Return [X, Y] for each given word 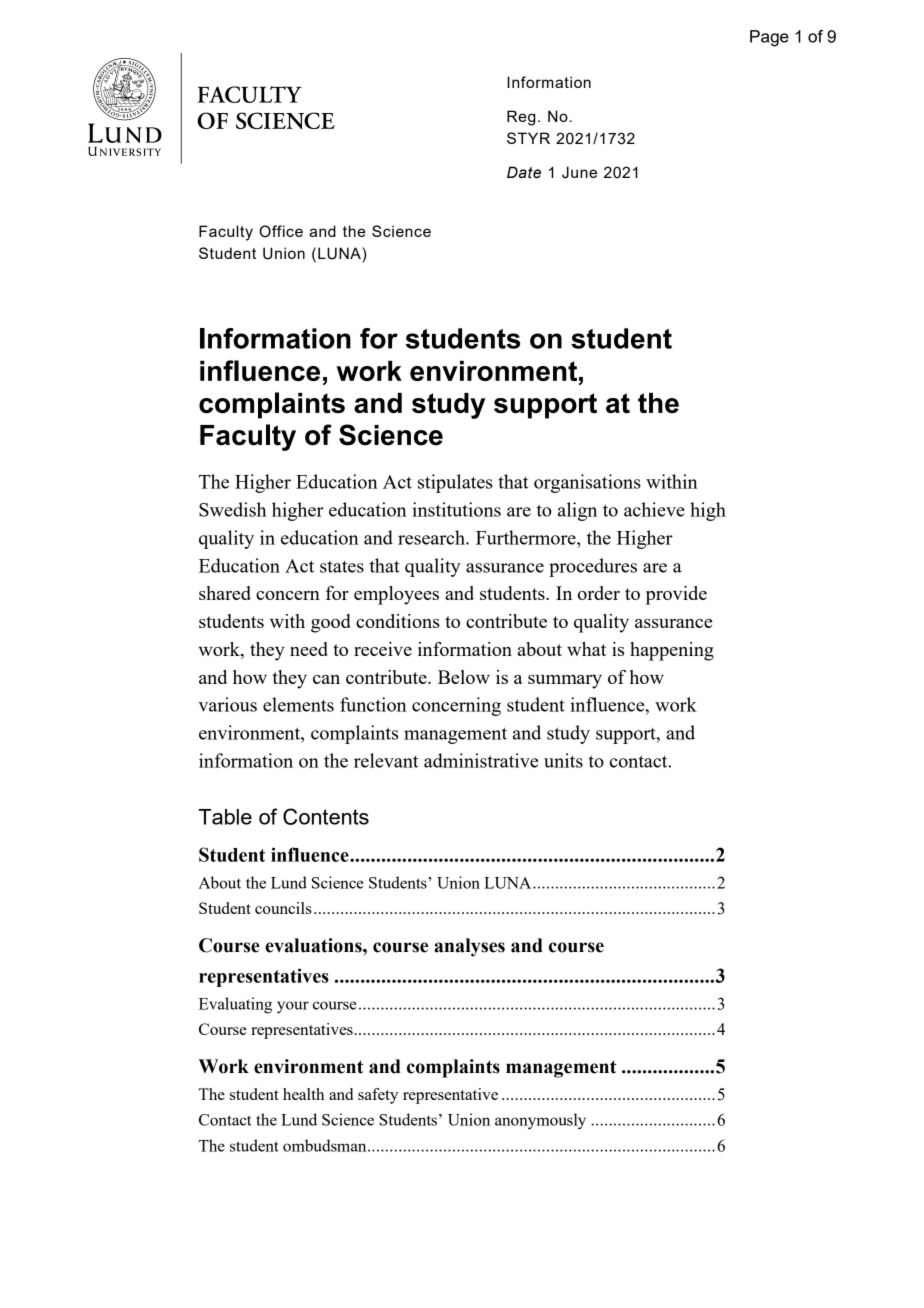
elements [298, 704]
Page [769, 38]
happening [672, 651]
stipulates [455, 483]
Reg [521, 118]
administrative [481, 760]
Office [281, 231]
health [303, 1094]
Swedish [232, 509]
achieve [654, 509]
